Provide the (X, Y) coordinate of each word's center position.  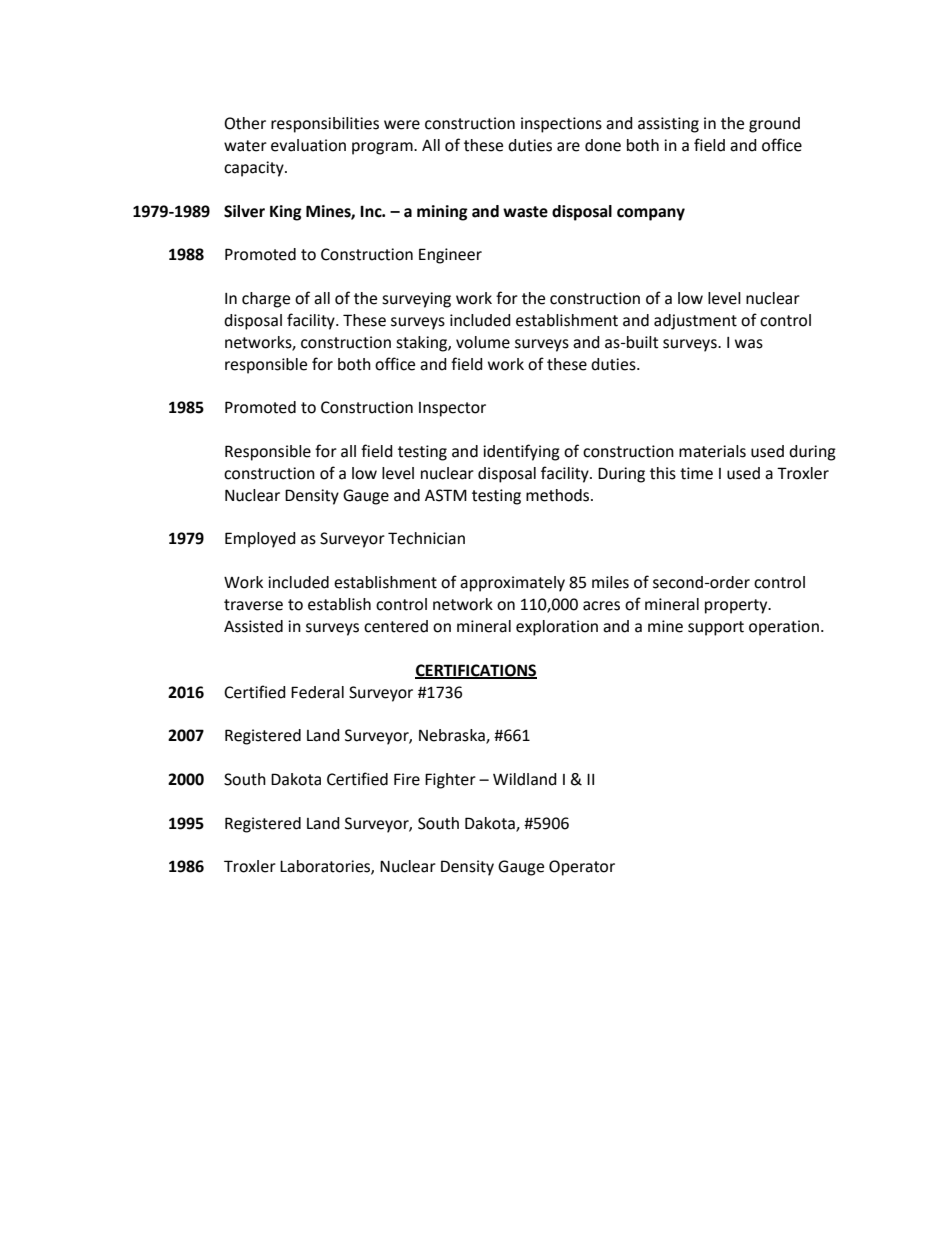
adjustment (695, 322)
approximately (512, 584)
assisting (668, 125)
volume (483, 342)
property (737, 606)
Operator (582, 868)
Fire (407, 779)
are (568, 147)
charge (266, 300)
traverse (253, 605)
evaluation (308, 145)
